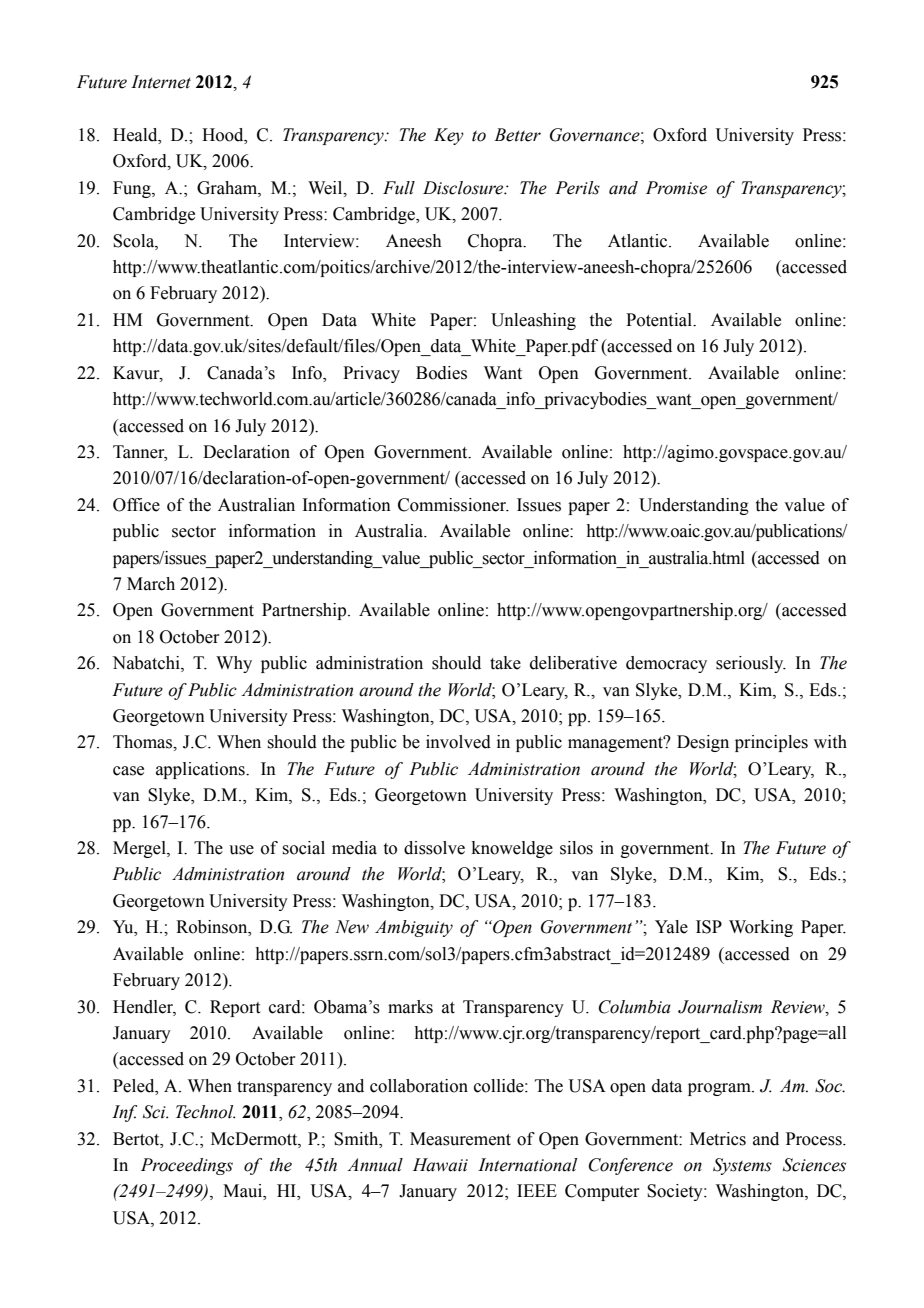 Image resolution: width=924 pixels, height=1308 pixels. I want to click on principles, so click(771, 743).
